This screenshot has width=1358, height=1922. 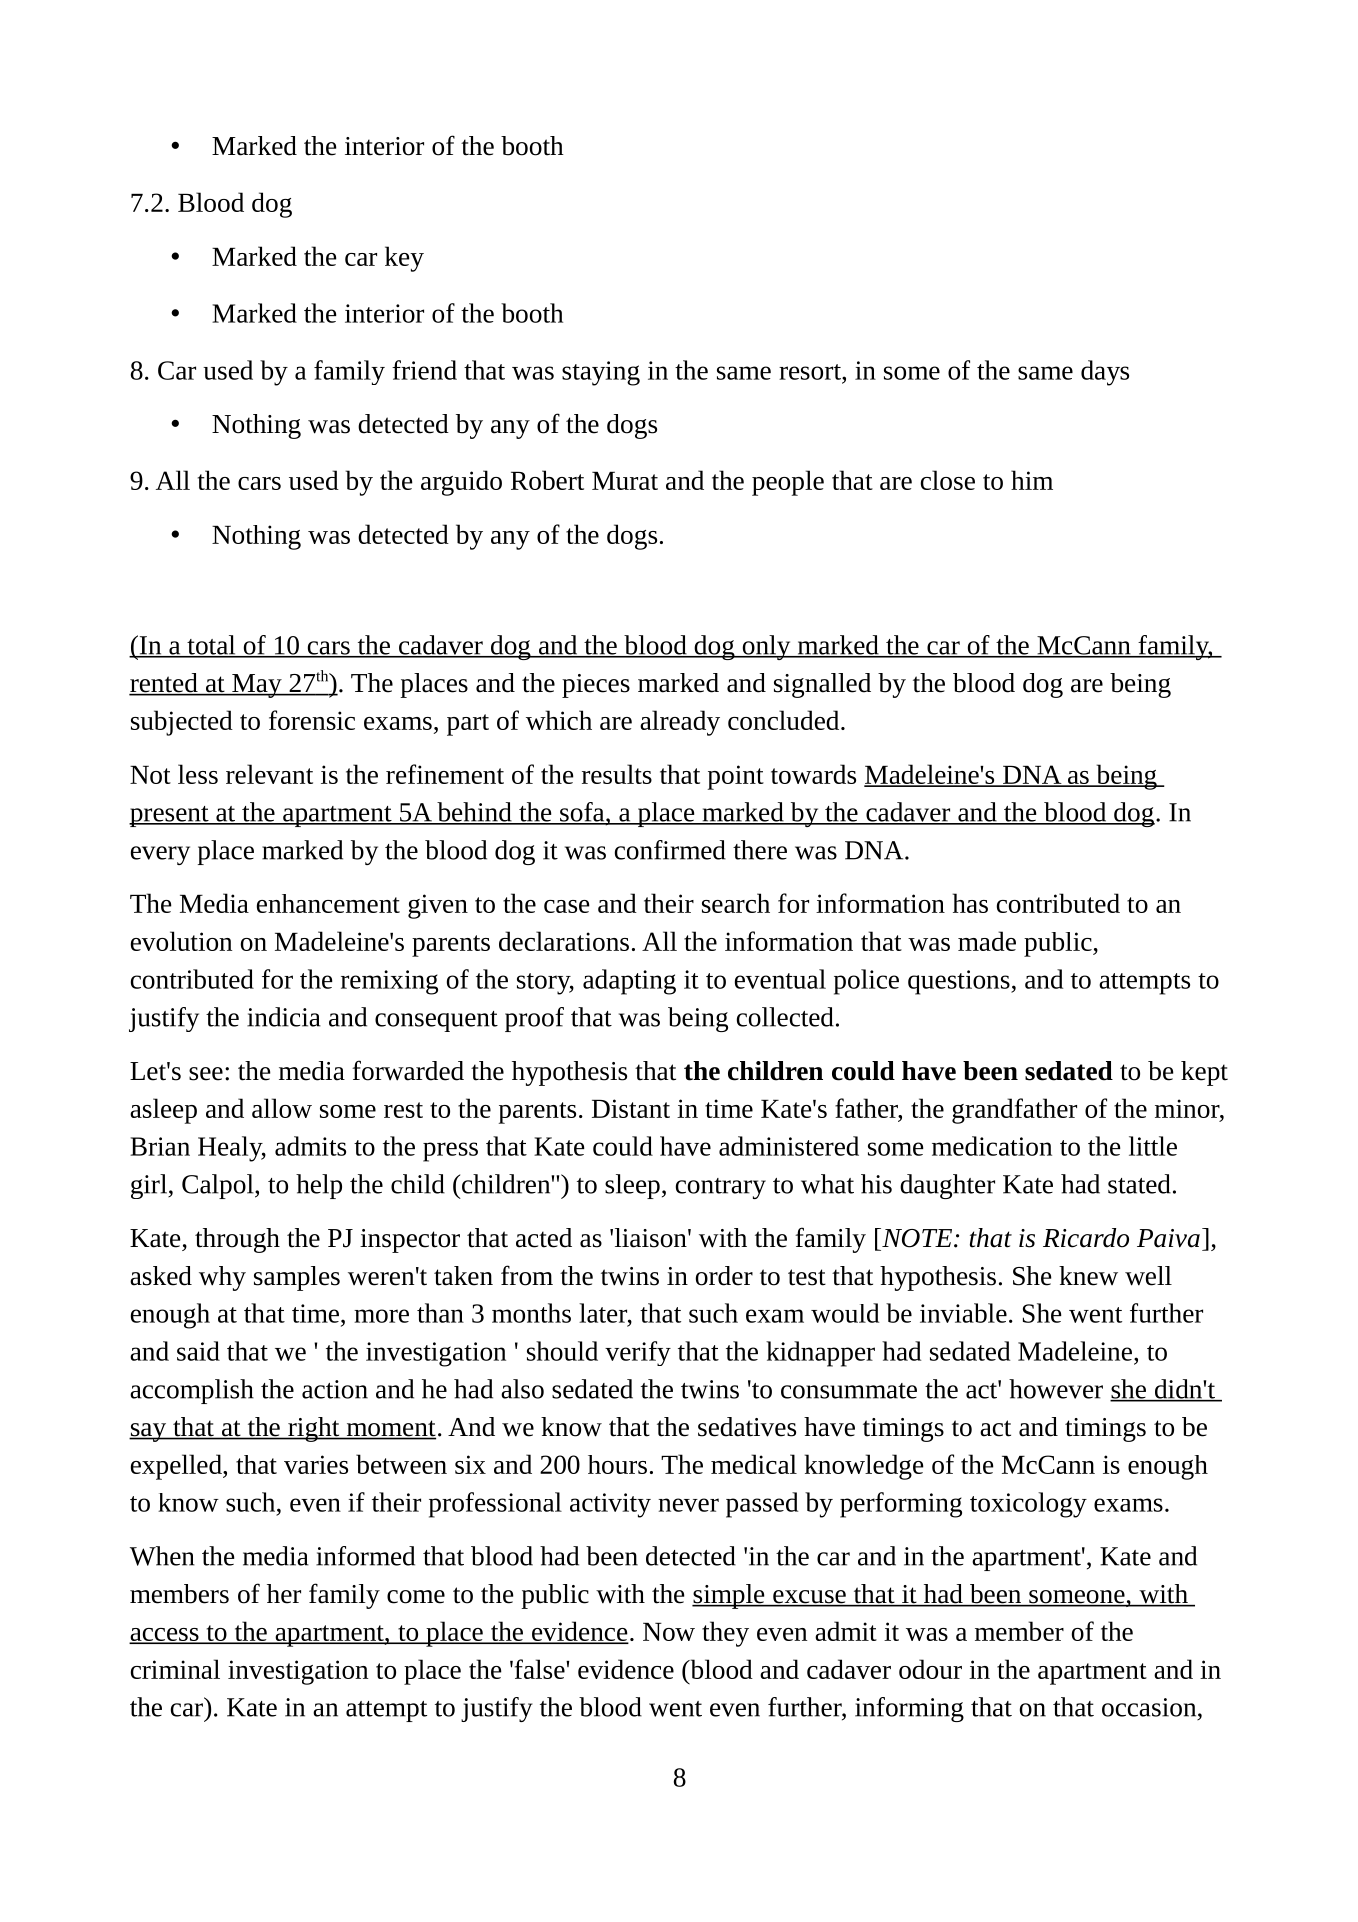 I want to click on adapting, so click(x=629, y=982).
